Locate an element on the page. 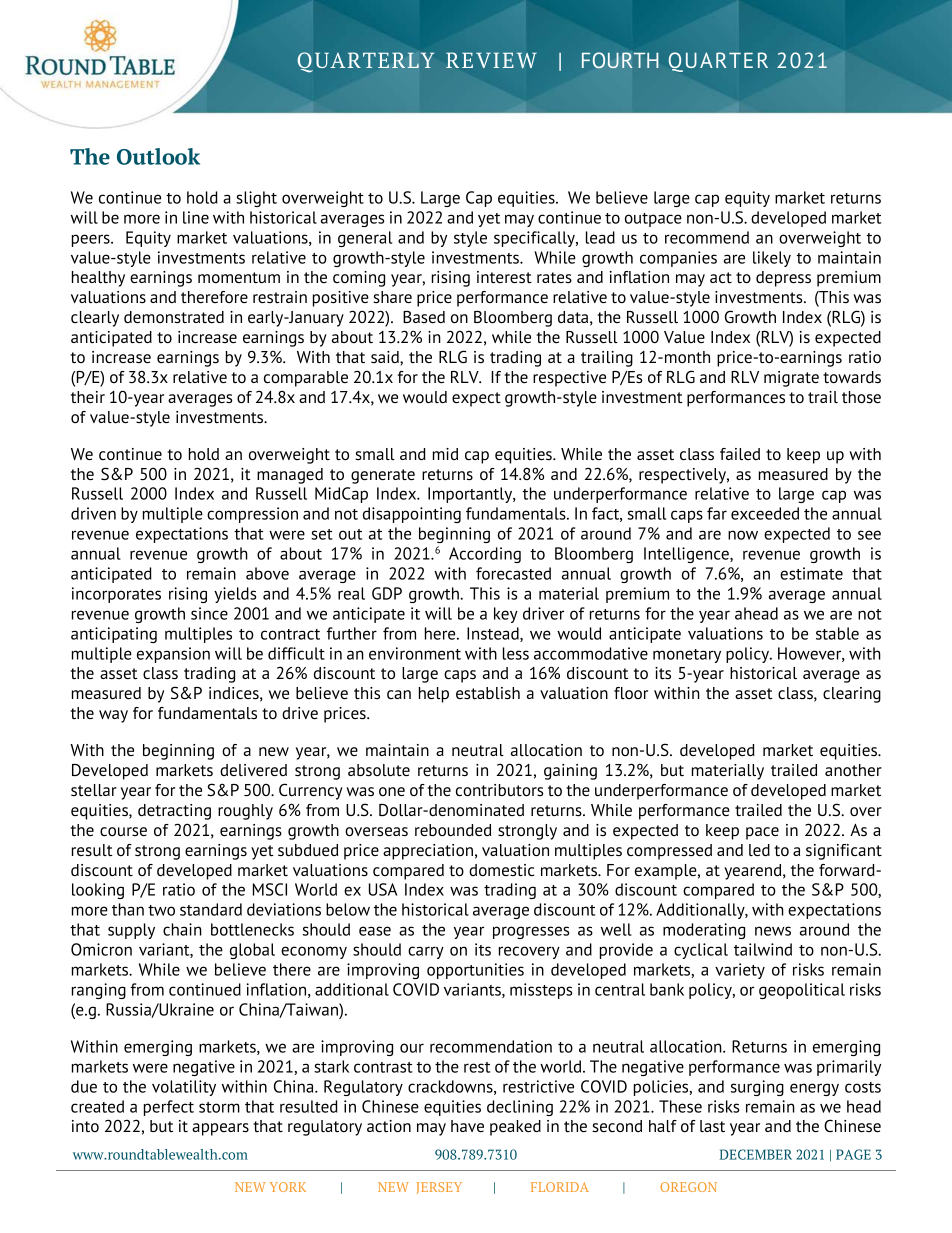 Image resolution: width=952 pixels, height=1233 pixels. demonstrated is located at coordinates (174, 317).
